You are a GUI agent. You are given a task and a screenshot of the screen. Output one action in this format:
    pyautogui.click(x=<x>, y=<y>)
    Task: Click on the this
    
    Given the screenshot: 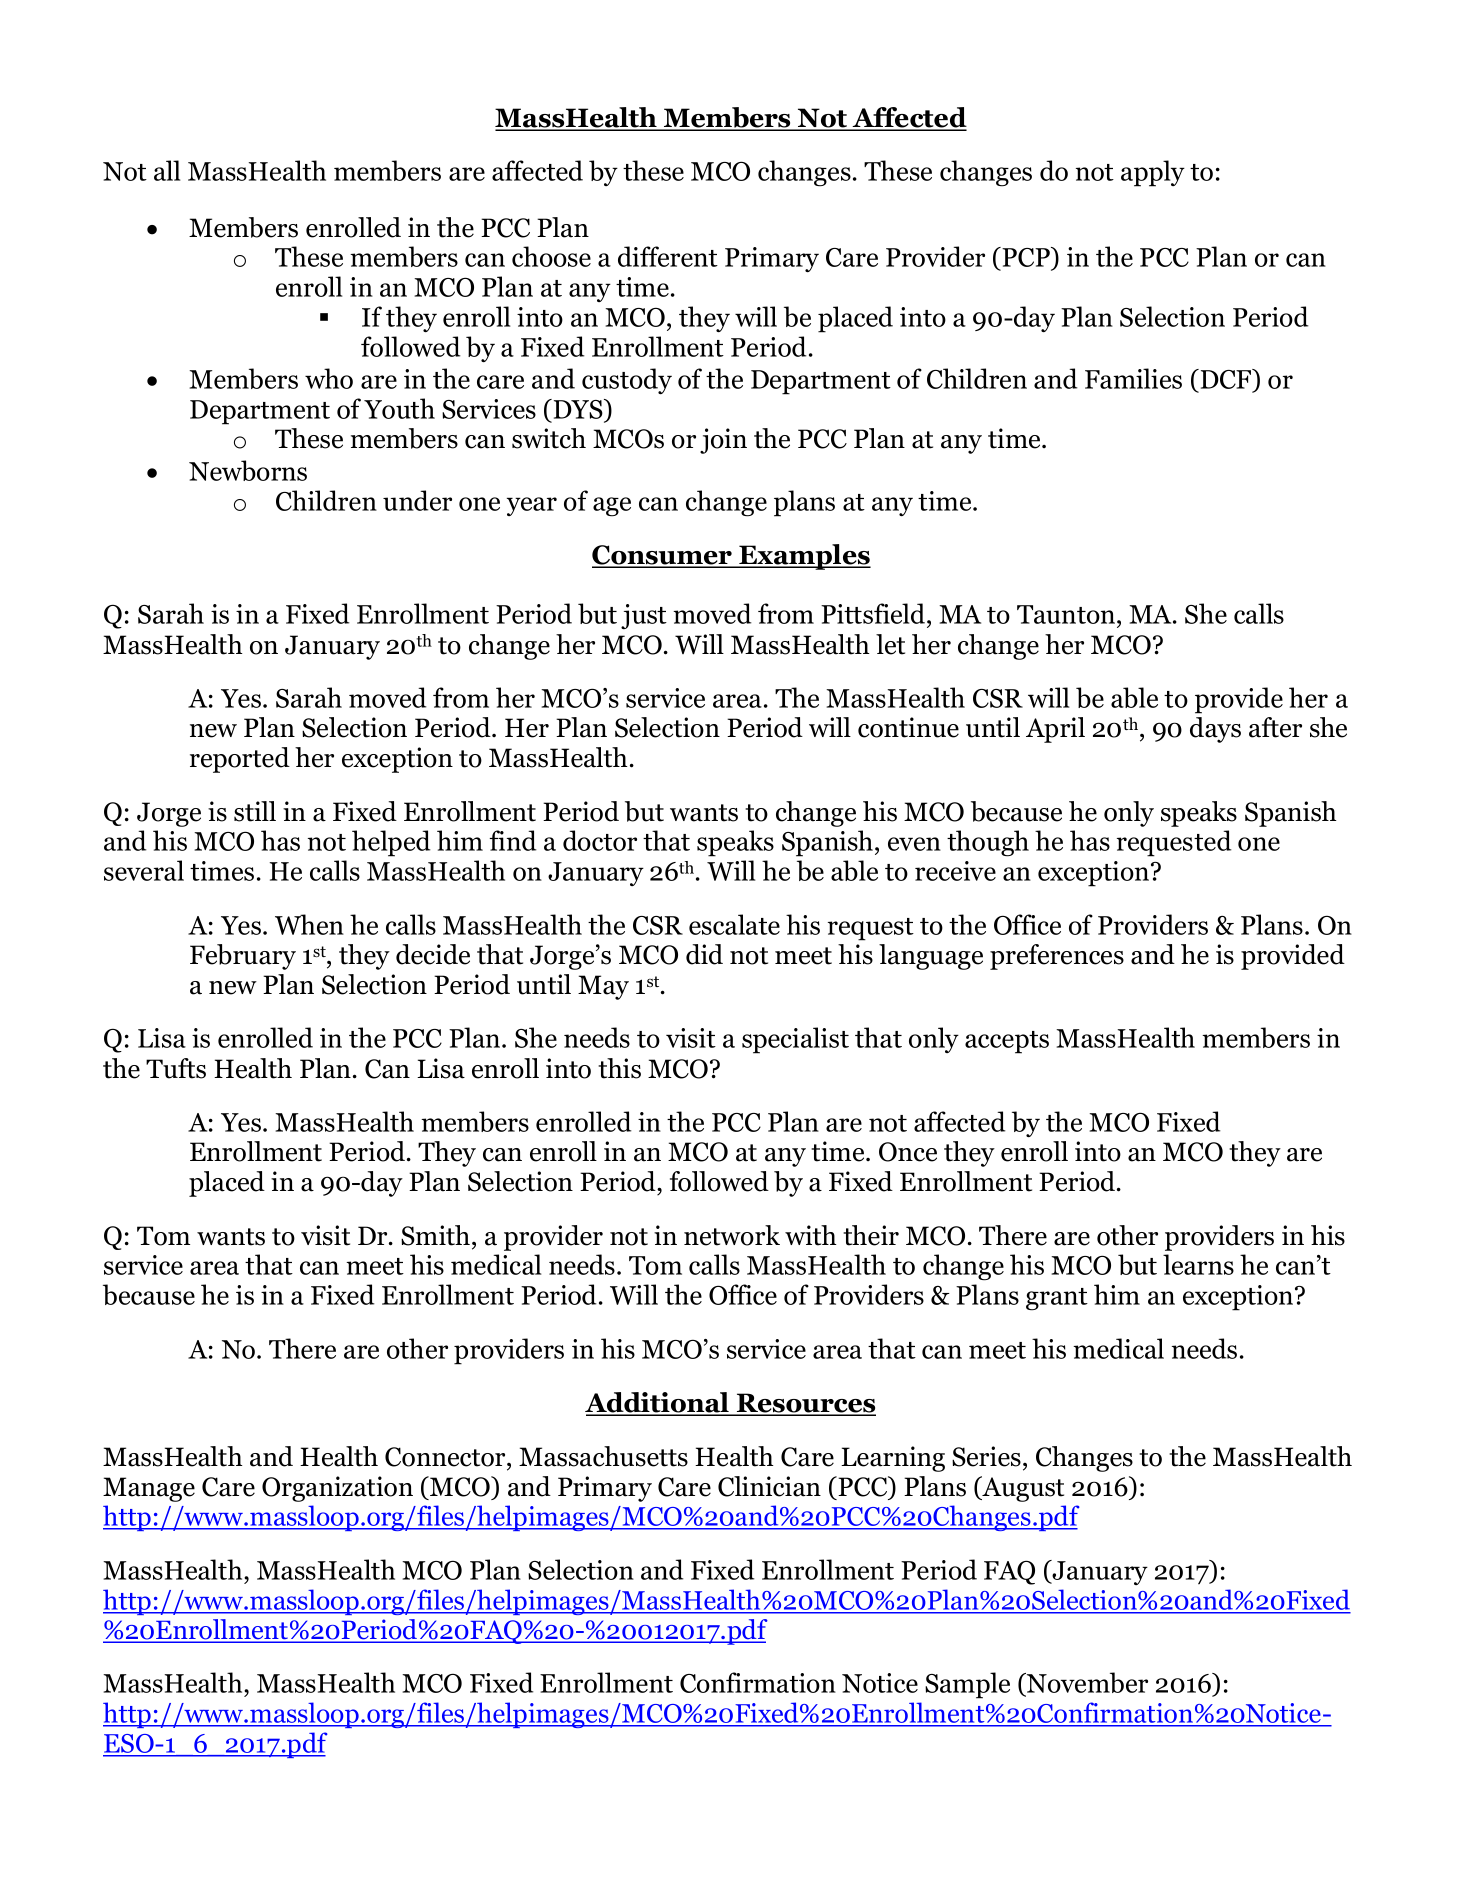 What is the action you would take?
    pyautogui.click(x=619, y=1068)
